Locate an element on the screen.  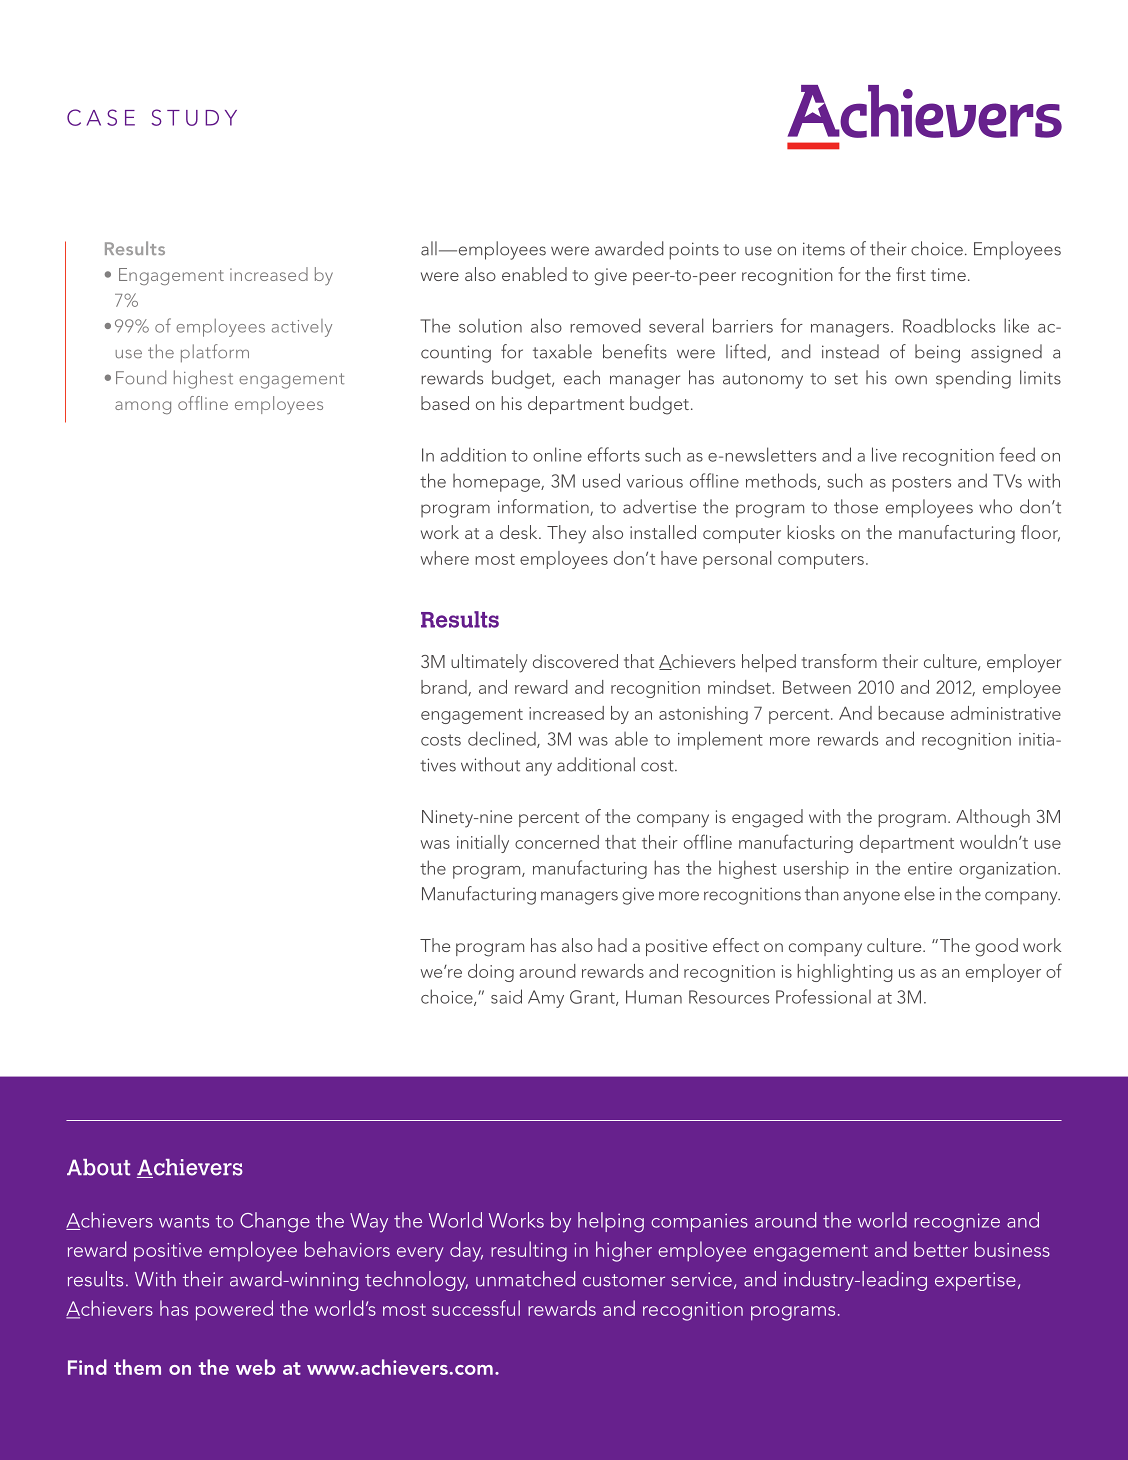
items is located at coordinates (824, 249).
